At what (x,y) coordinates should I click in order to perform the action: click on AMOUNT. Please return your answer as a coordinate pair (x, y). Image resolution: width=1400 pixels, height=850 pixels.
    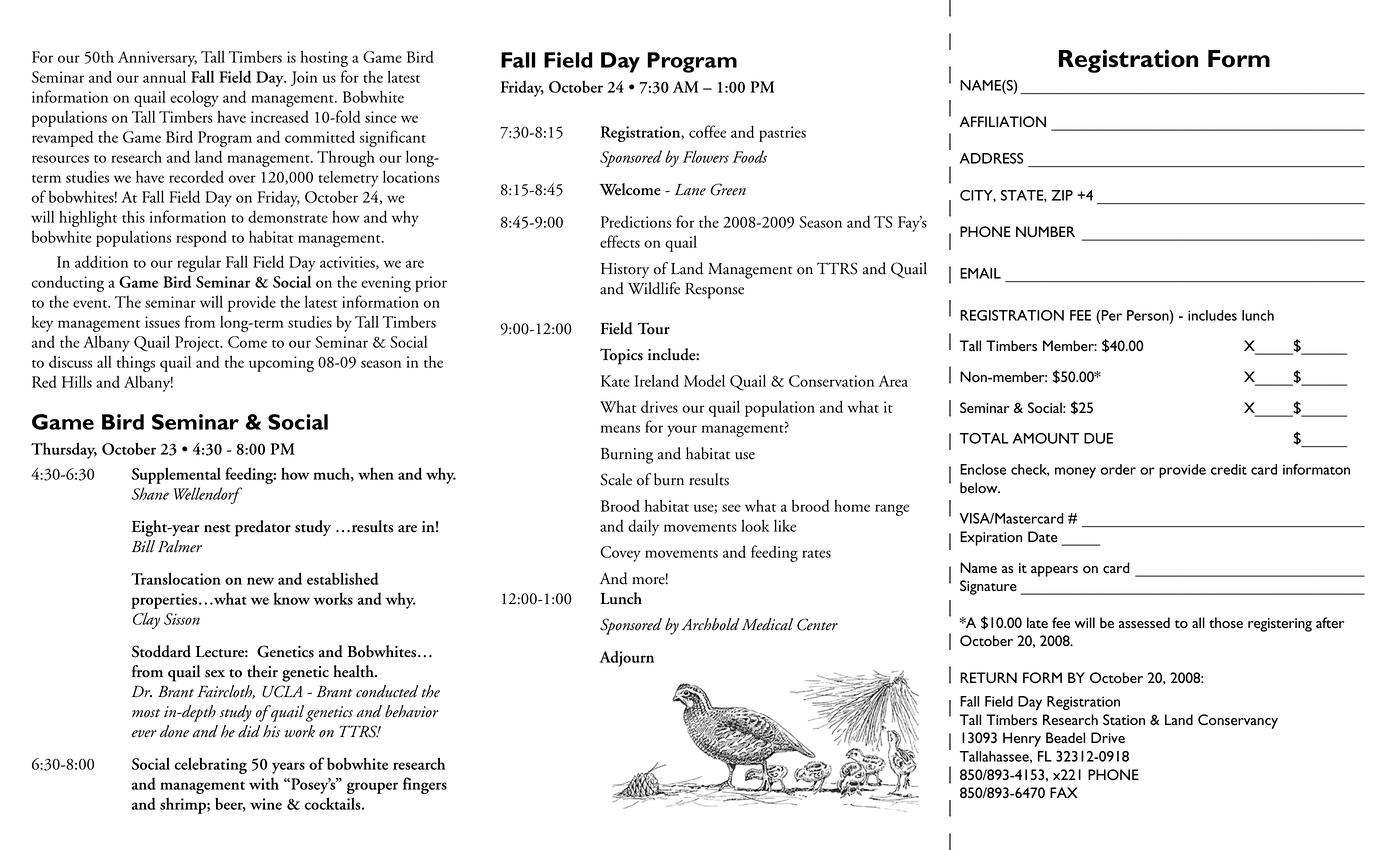
    Looking at the image, I should click on (1046, 438).
